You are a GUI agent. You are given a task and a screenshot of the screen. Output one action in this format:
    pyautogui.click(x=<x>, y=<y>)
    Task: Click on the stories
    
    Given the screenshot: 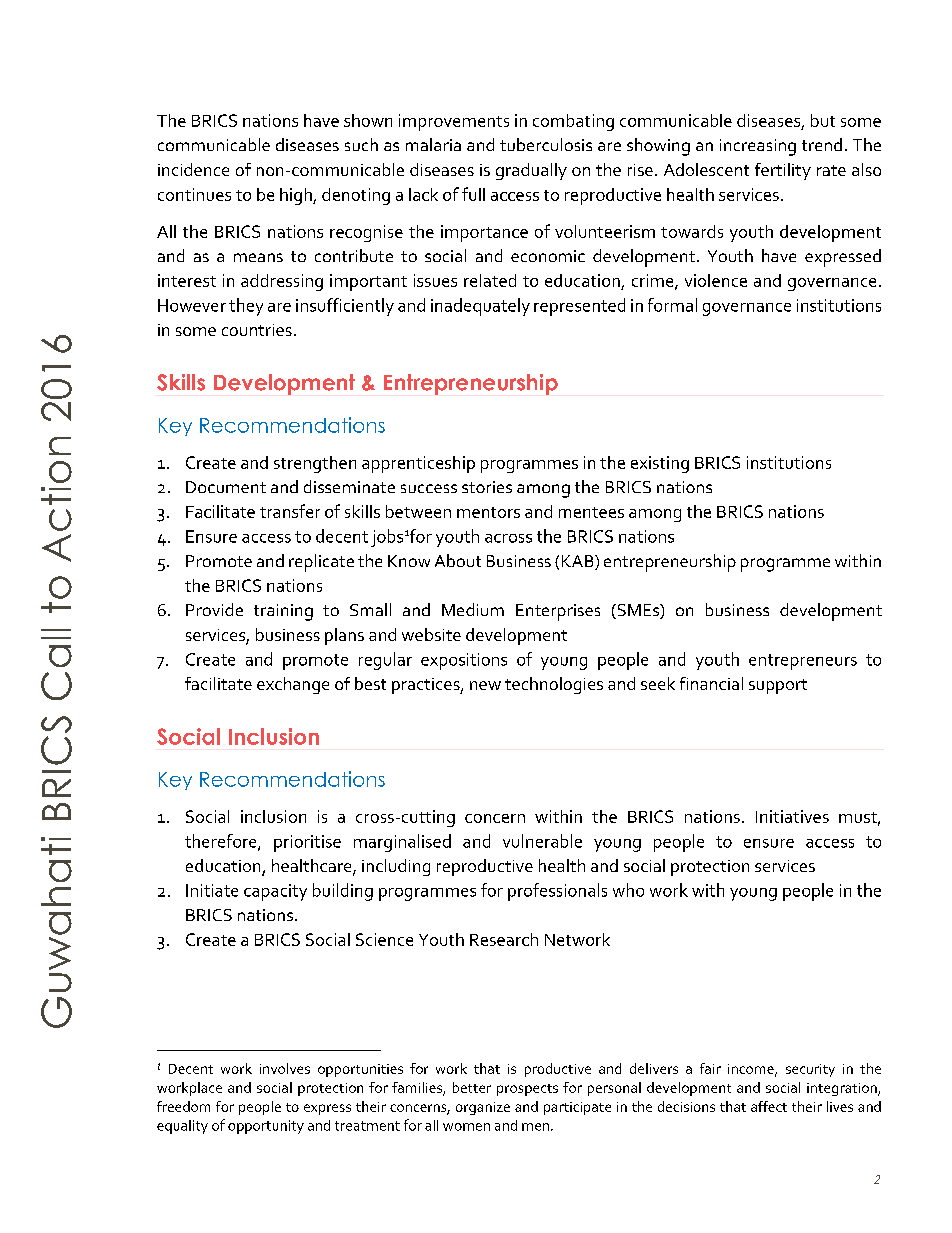 What is the action you would take?
    pyautogui.click(x=487, y=487)
